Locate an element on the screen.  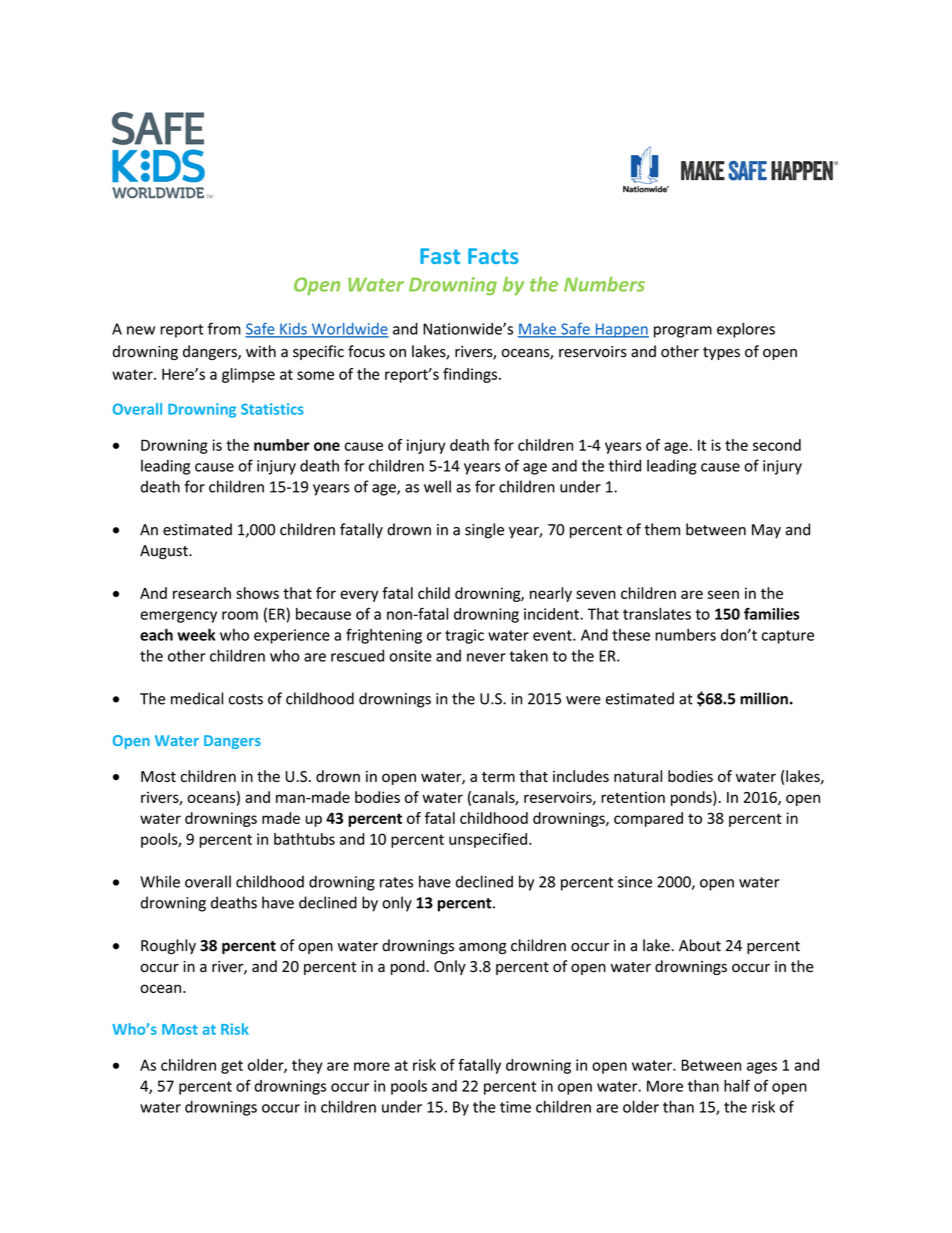
well is located at coordinates (437, 486).
